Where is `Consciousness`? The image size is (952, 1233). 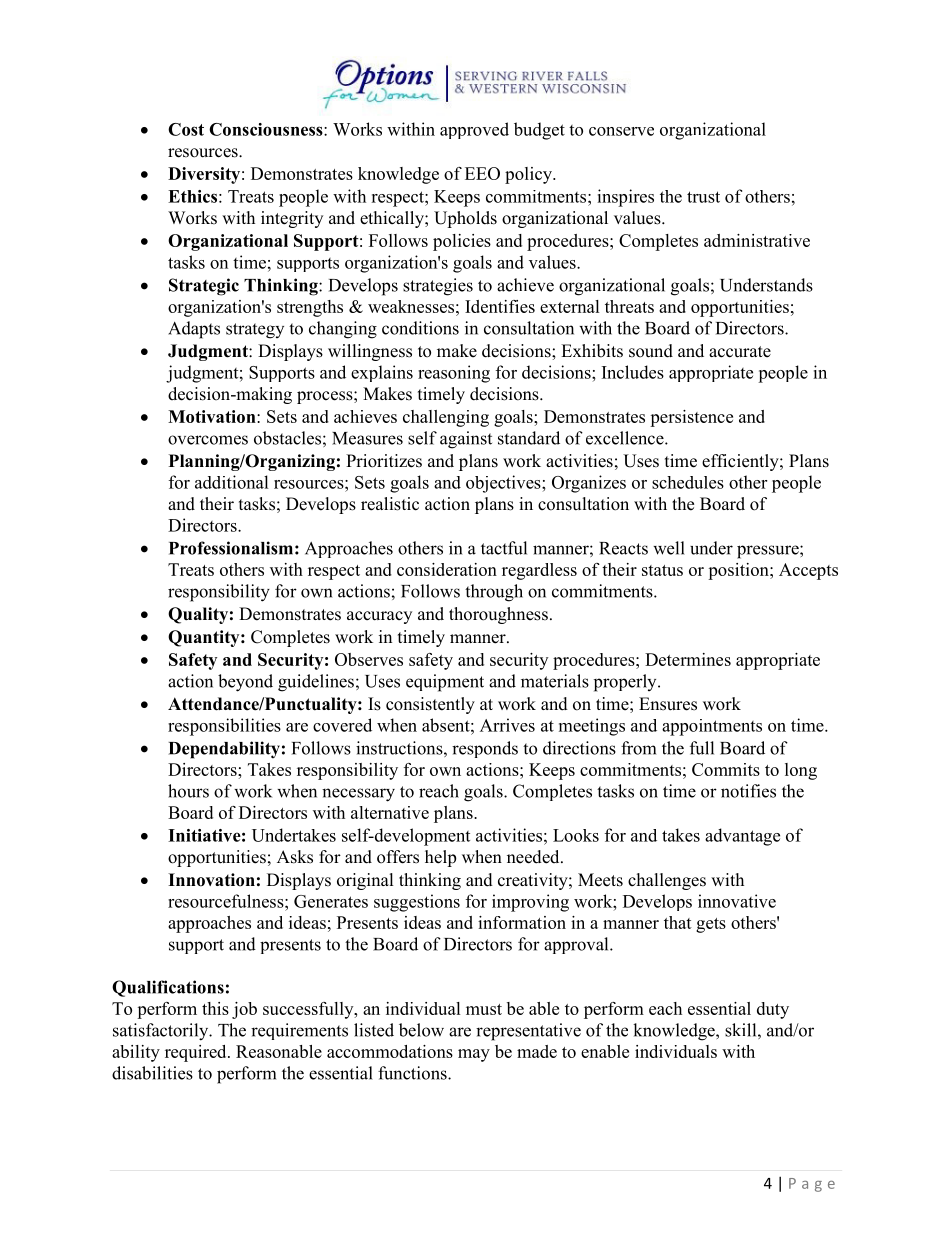
Consciousness is located at coordinates (267, 129).
